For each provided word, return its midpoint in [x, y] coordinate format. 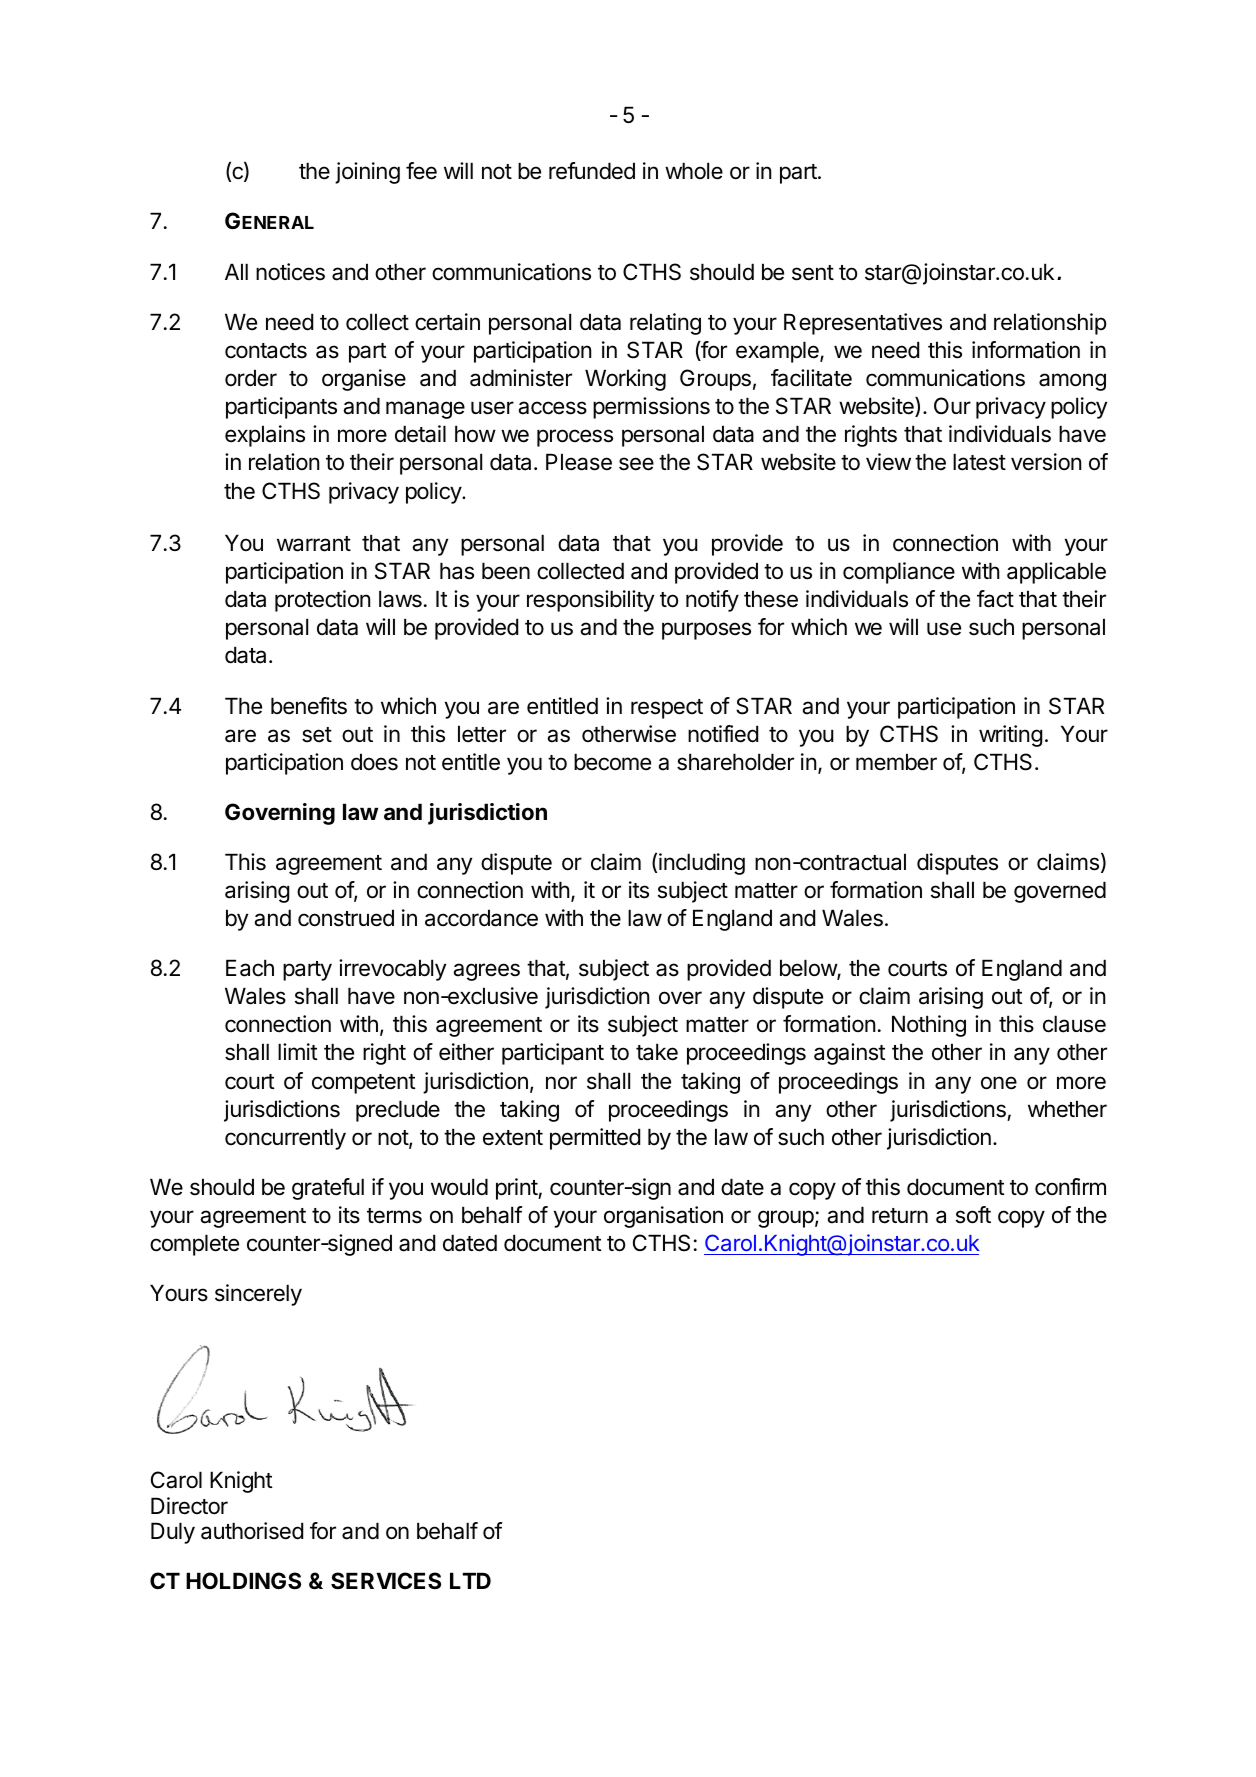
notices [290, 272]
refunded [592, 171]
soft [973, 1215]
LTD [470, 1580]
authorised [252, 1531]
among [1072, 382]
